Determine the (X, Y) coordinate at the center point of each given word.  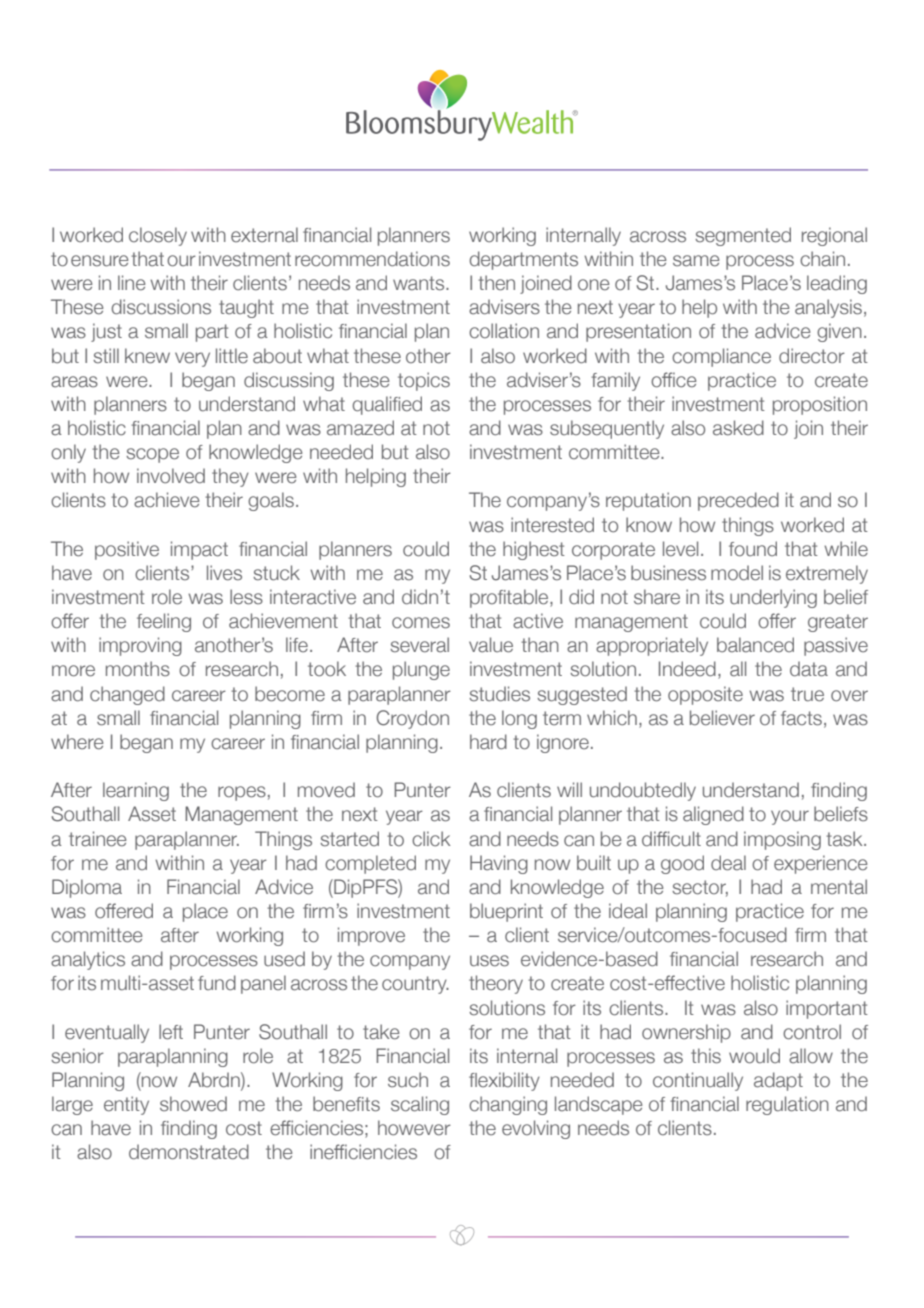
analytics (88, 960)
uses (489, 961)
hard (488, 742)
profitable (510, 598)
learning (136, 791)
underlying (773, 598)
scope (152, 455)
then (496, 283)
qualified (387, 405)
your (790, 817)
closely (158, 236)
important (827, 1009)
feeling (164, 622)
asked (738, 428)
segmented (743, 236)
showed (193, 1104)
